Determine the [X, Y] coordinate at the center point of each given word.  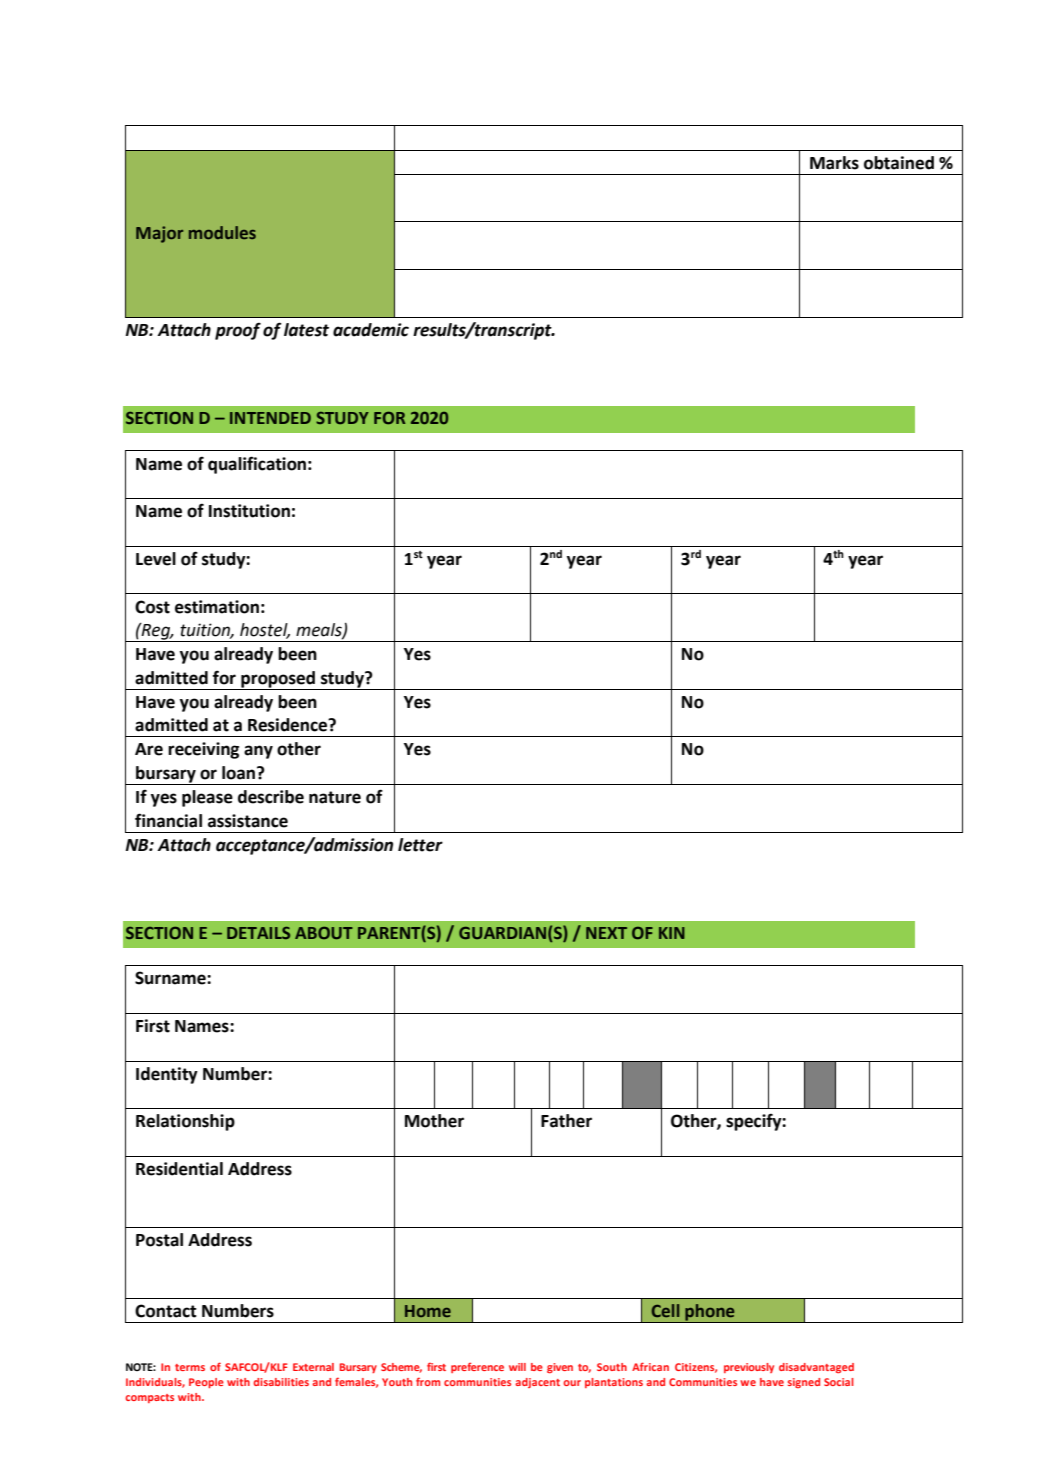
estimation [217, 607]
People [206, 1383]
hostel [265, 631]
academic [371, 330]
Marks [834, 163]
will [517, 1367]
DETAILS [258, 933]
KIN [672, 933]
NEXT [606, 933]
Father [566, 1121]
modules [222, 232]
